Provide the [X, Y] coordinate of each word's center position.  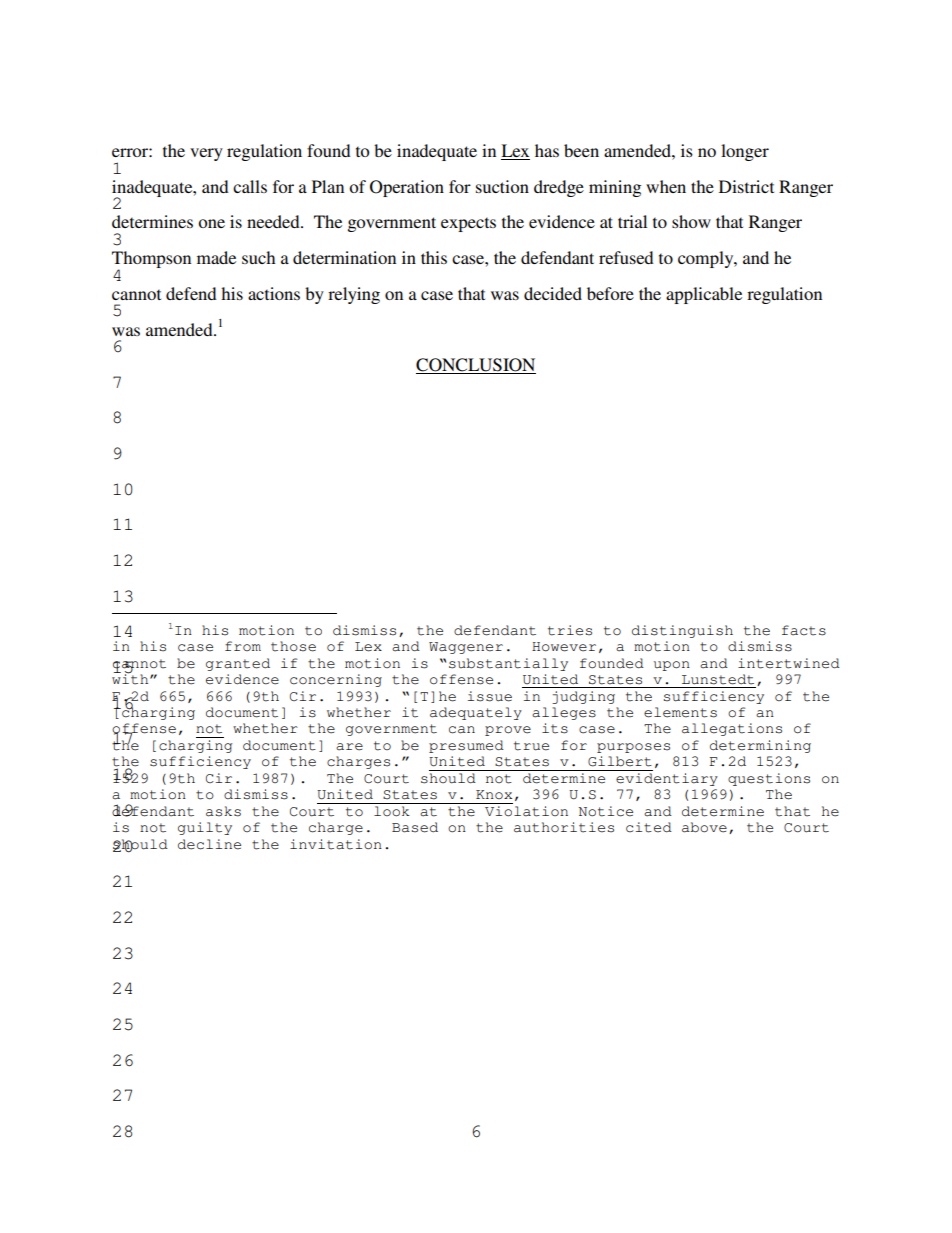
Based [415, 827]
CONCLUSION [476, 366]
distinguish [682, 631]
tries [570, 630]
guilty [205, 828]
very [206, 154]
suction [502, 186]
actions [274, 293]
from [243, 646]
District [746, 186]
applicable [704, 295]
